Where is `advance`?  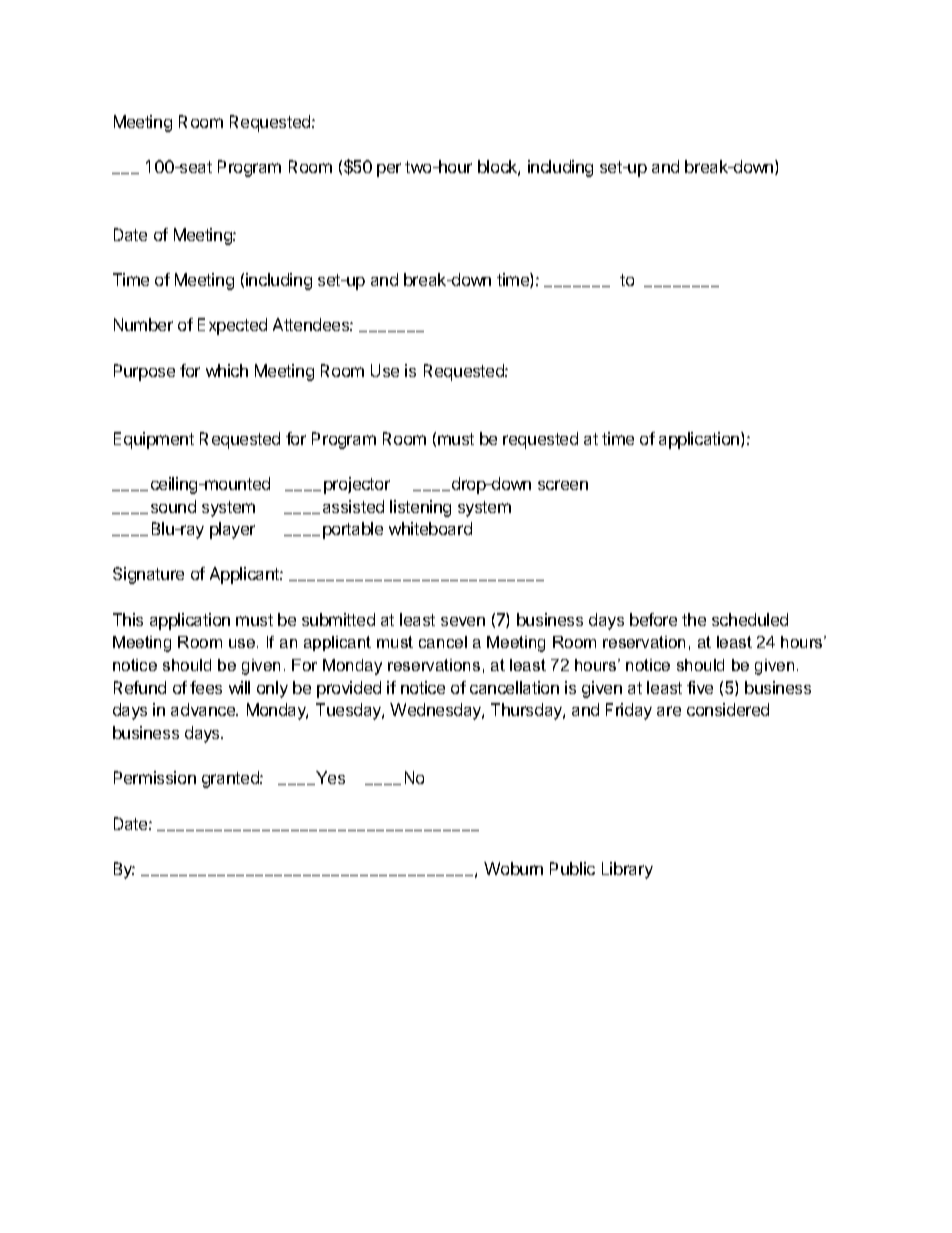 advance is located at coordinates (204, 709).
